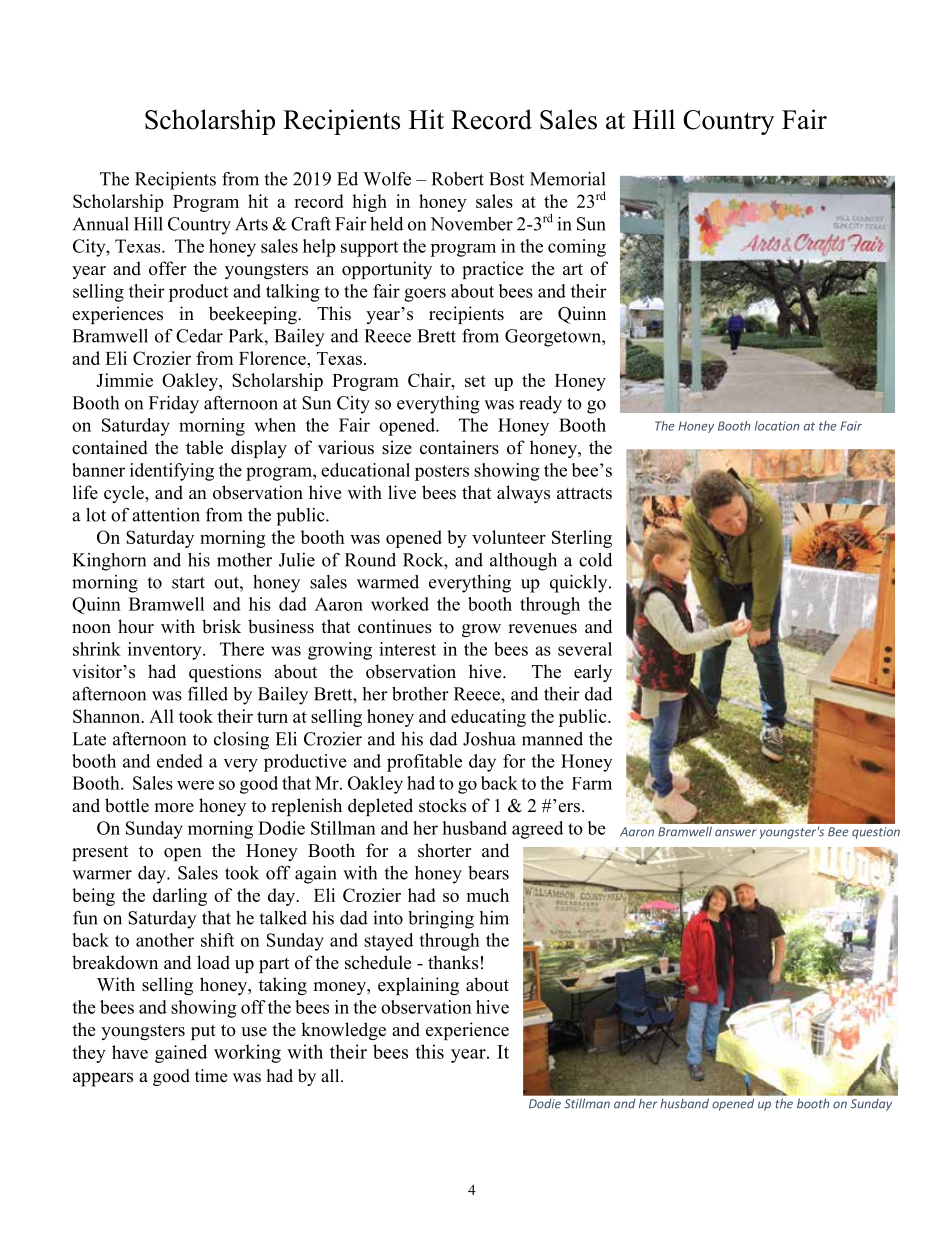  What do you see at coordinates (471, 224) in the screenshot?
I see `November` at bounding box center [471, 224].
